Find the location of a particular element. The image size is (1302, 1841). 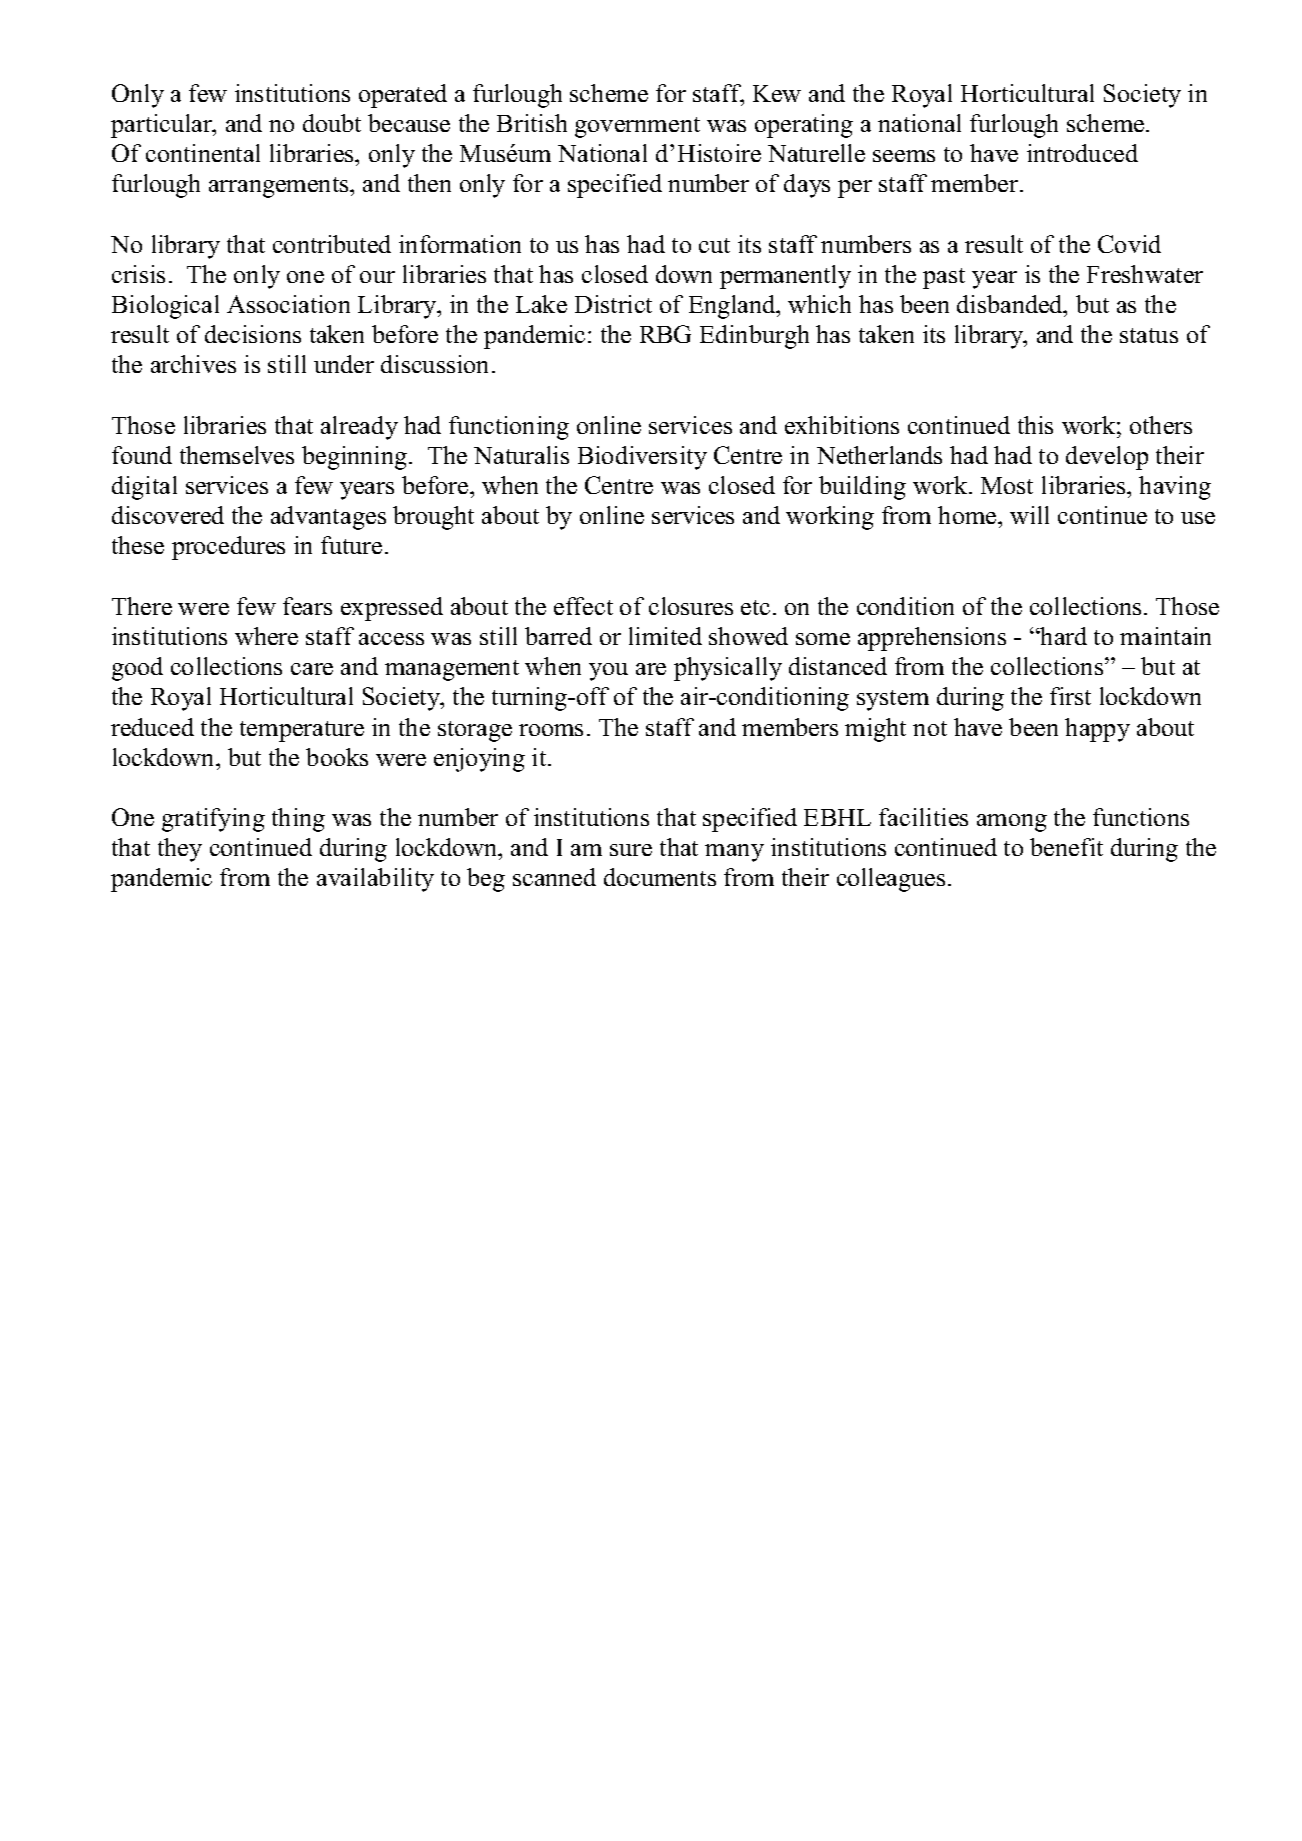

Biodiversity is located at coordinates (642, 458).
